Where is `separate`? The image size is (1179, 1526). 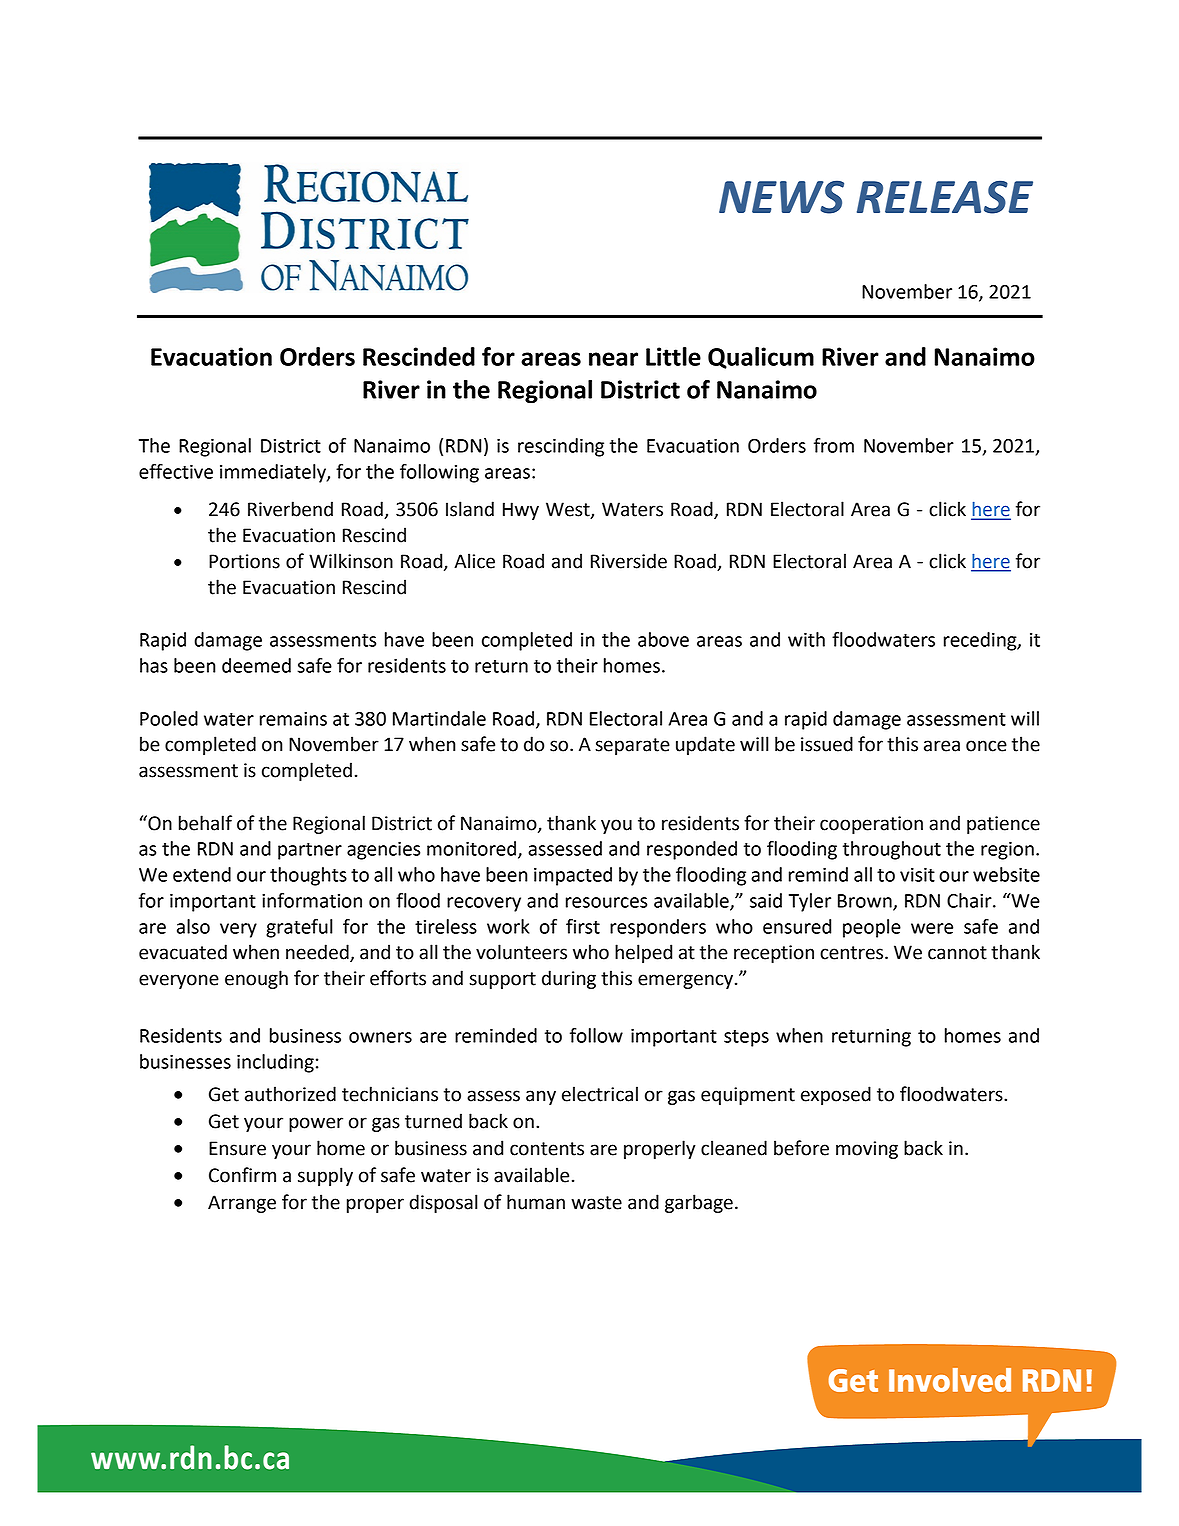 separate is located at coordinates (632, 746).
